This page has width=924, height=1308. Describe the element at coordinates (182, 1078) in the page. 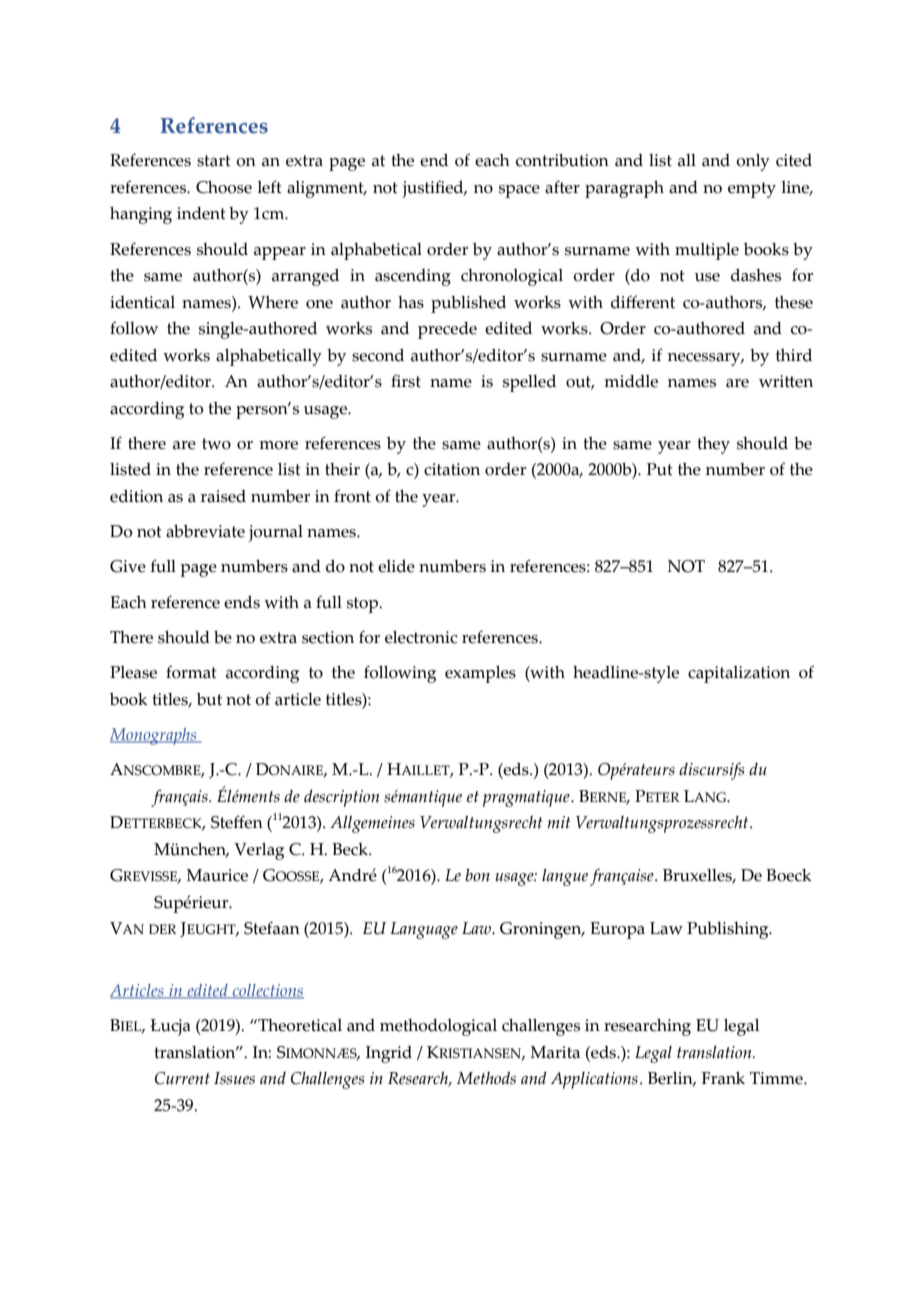

I see `Current` at that location.
